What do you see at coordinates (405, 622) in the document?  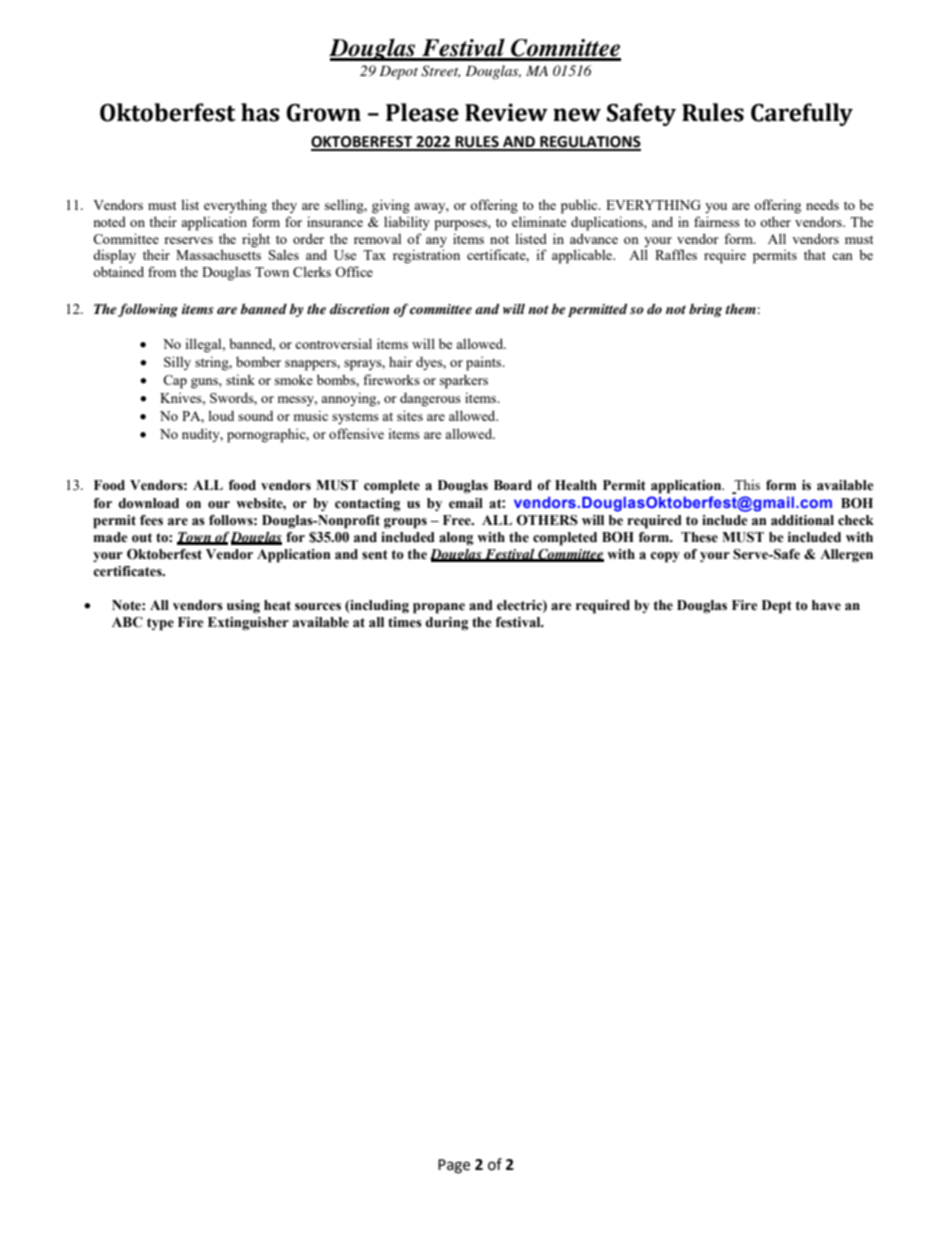 I see `times` at bounding box center [405, 622].
